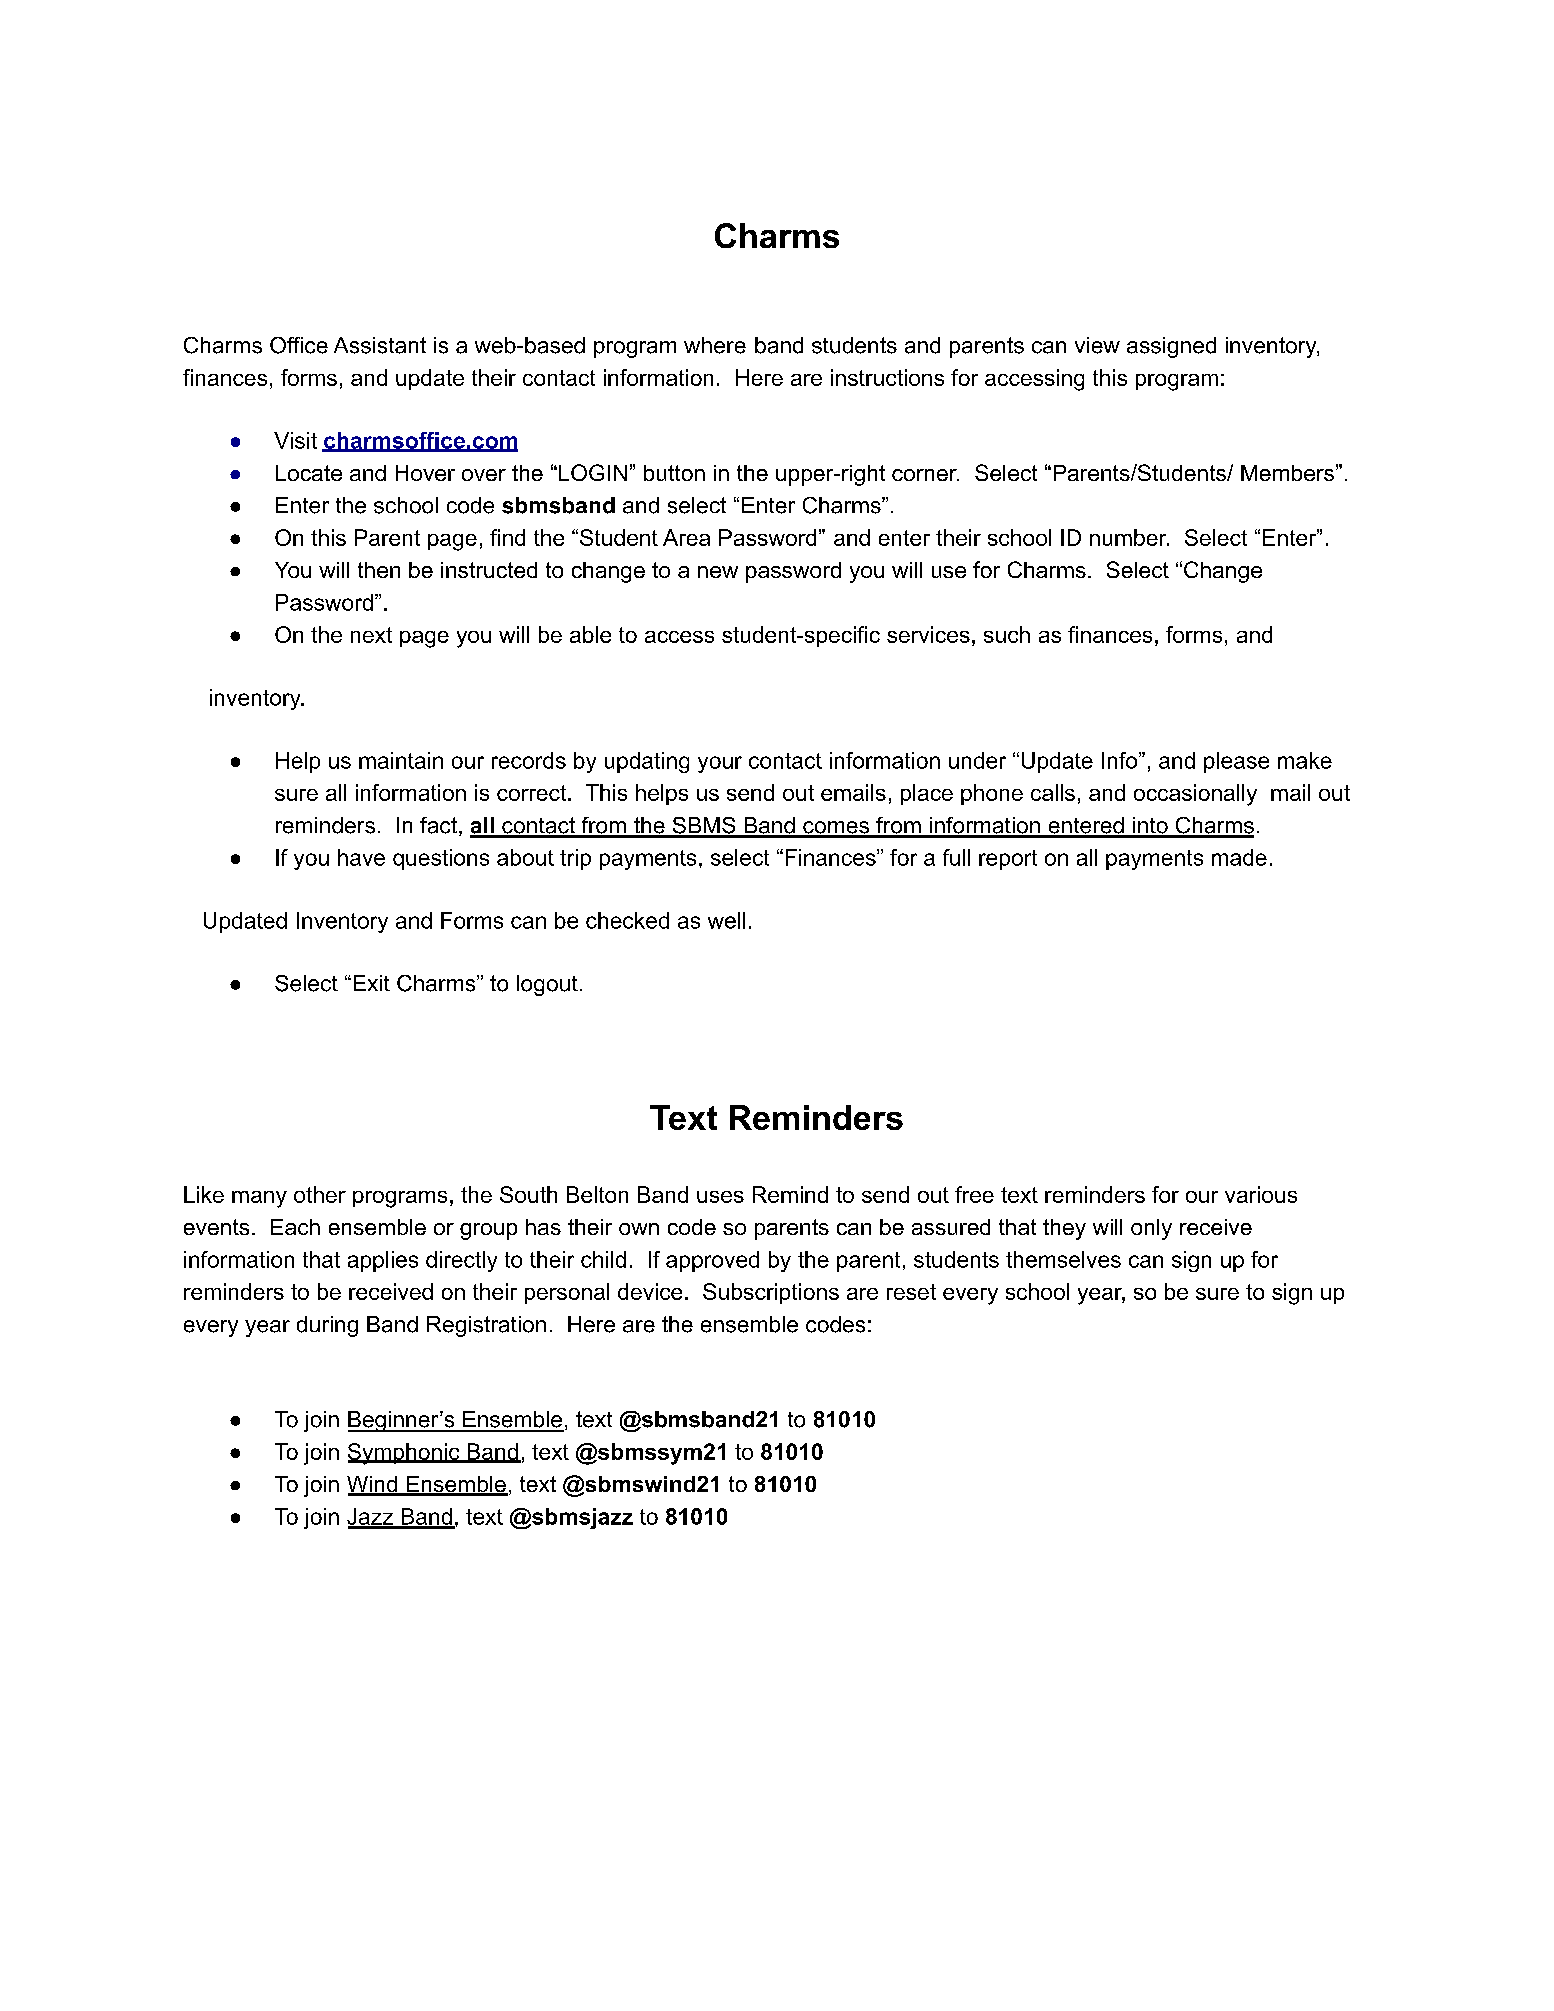  I want to click on have, so click(361, 857).
